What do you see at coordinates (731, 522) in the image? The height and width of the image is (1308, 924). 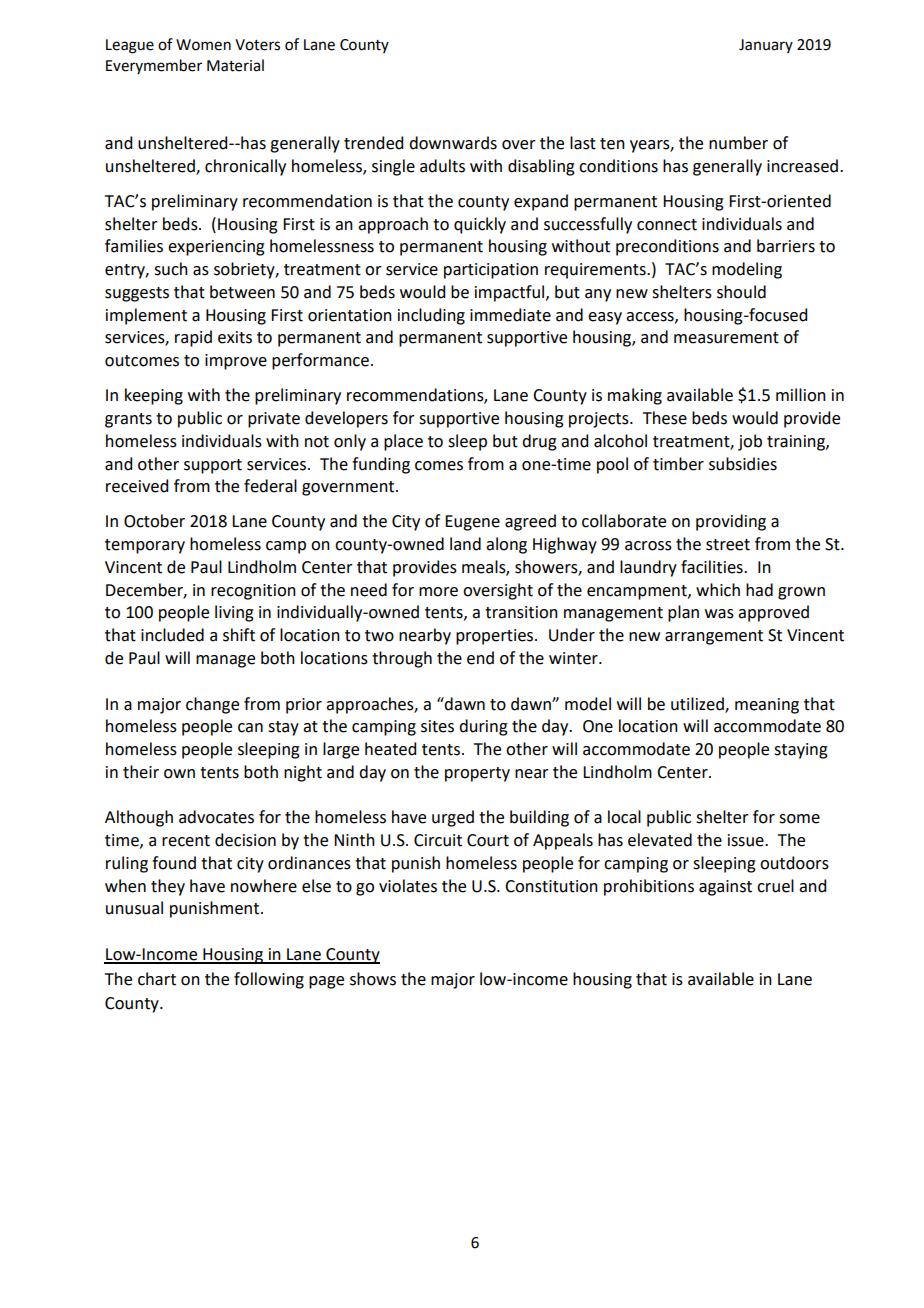 I see `providing` at bounding box center [731, 522].
